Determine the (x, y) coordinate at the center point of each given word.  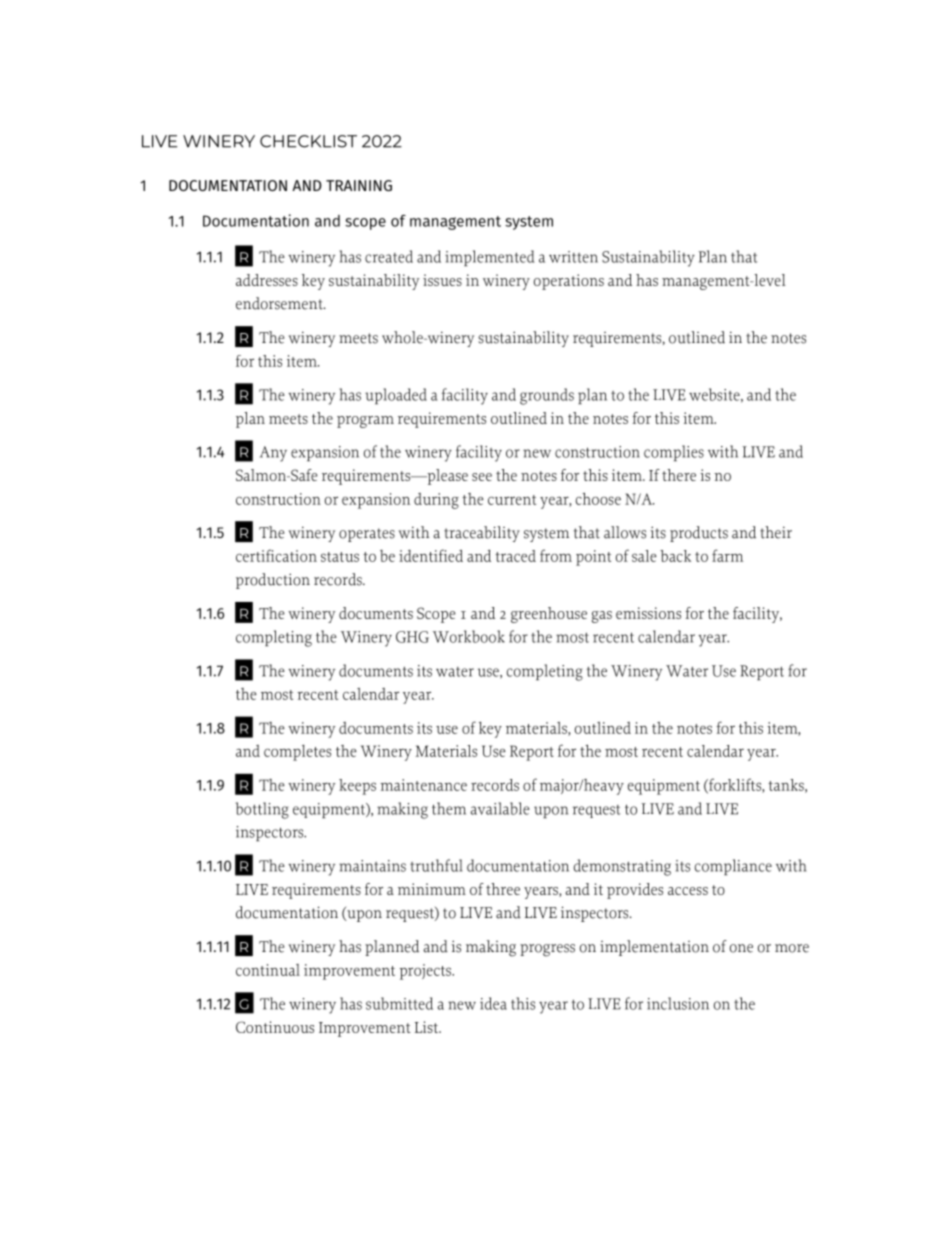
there (679, 475)
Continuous (275, 1027)
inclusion (678, 1003)
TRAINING (359, 185)
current (512, 500)
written (573, 257)
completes (297, 753)
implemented (489, 258)
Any (273, 454)
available (500, 808)
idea (493, 1003)
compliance (733, 867)
